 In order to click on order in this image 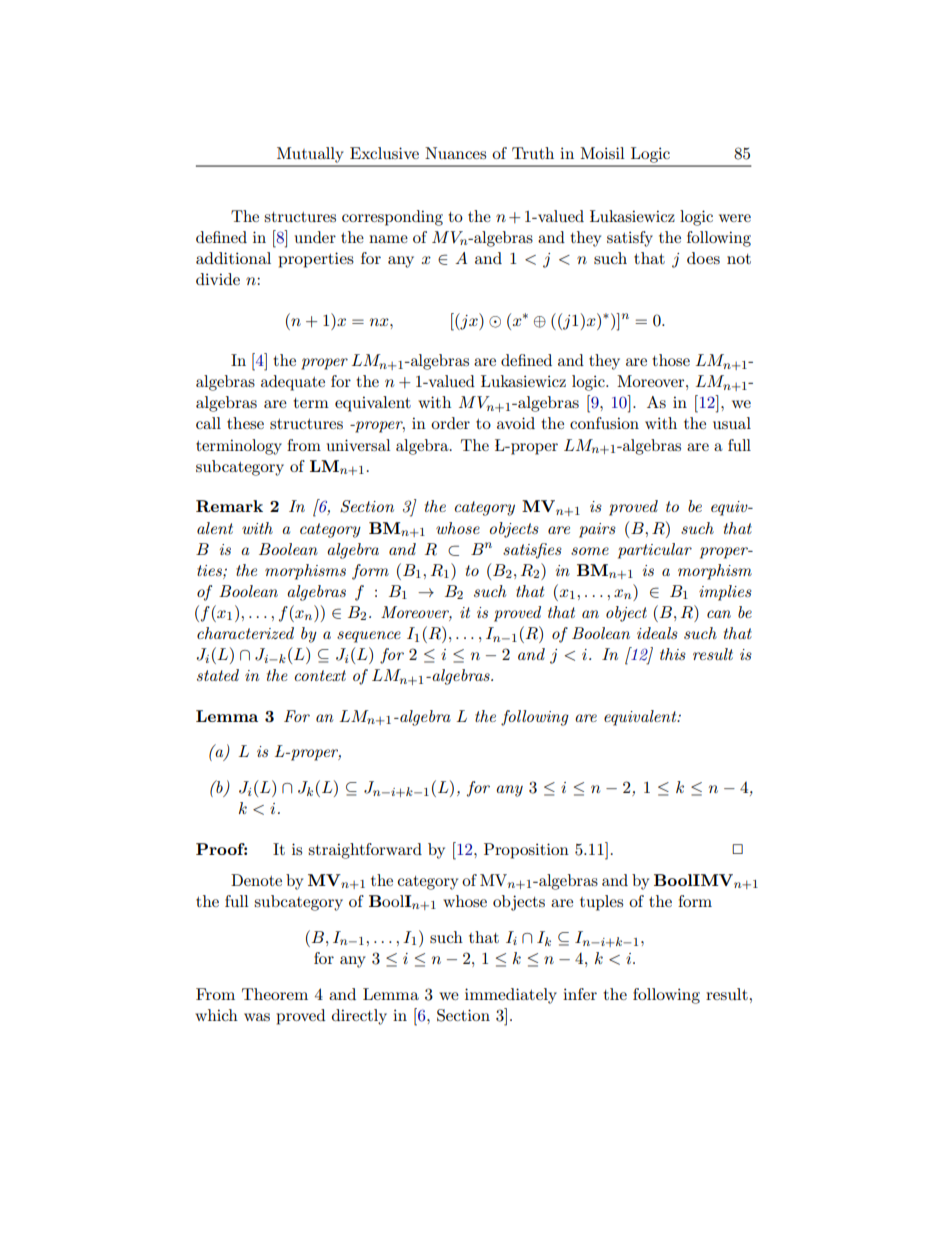, I will do `click(450, 423)`.
